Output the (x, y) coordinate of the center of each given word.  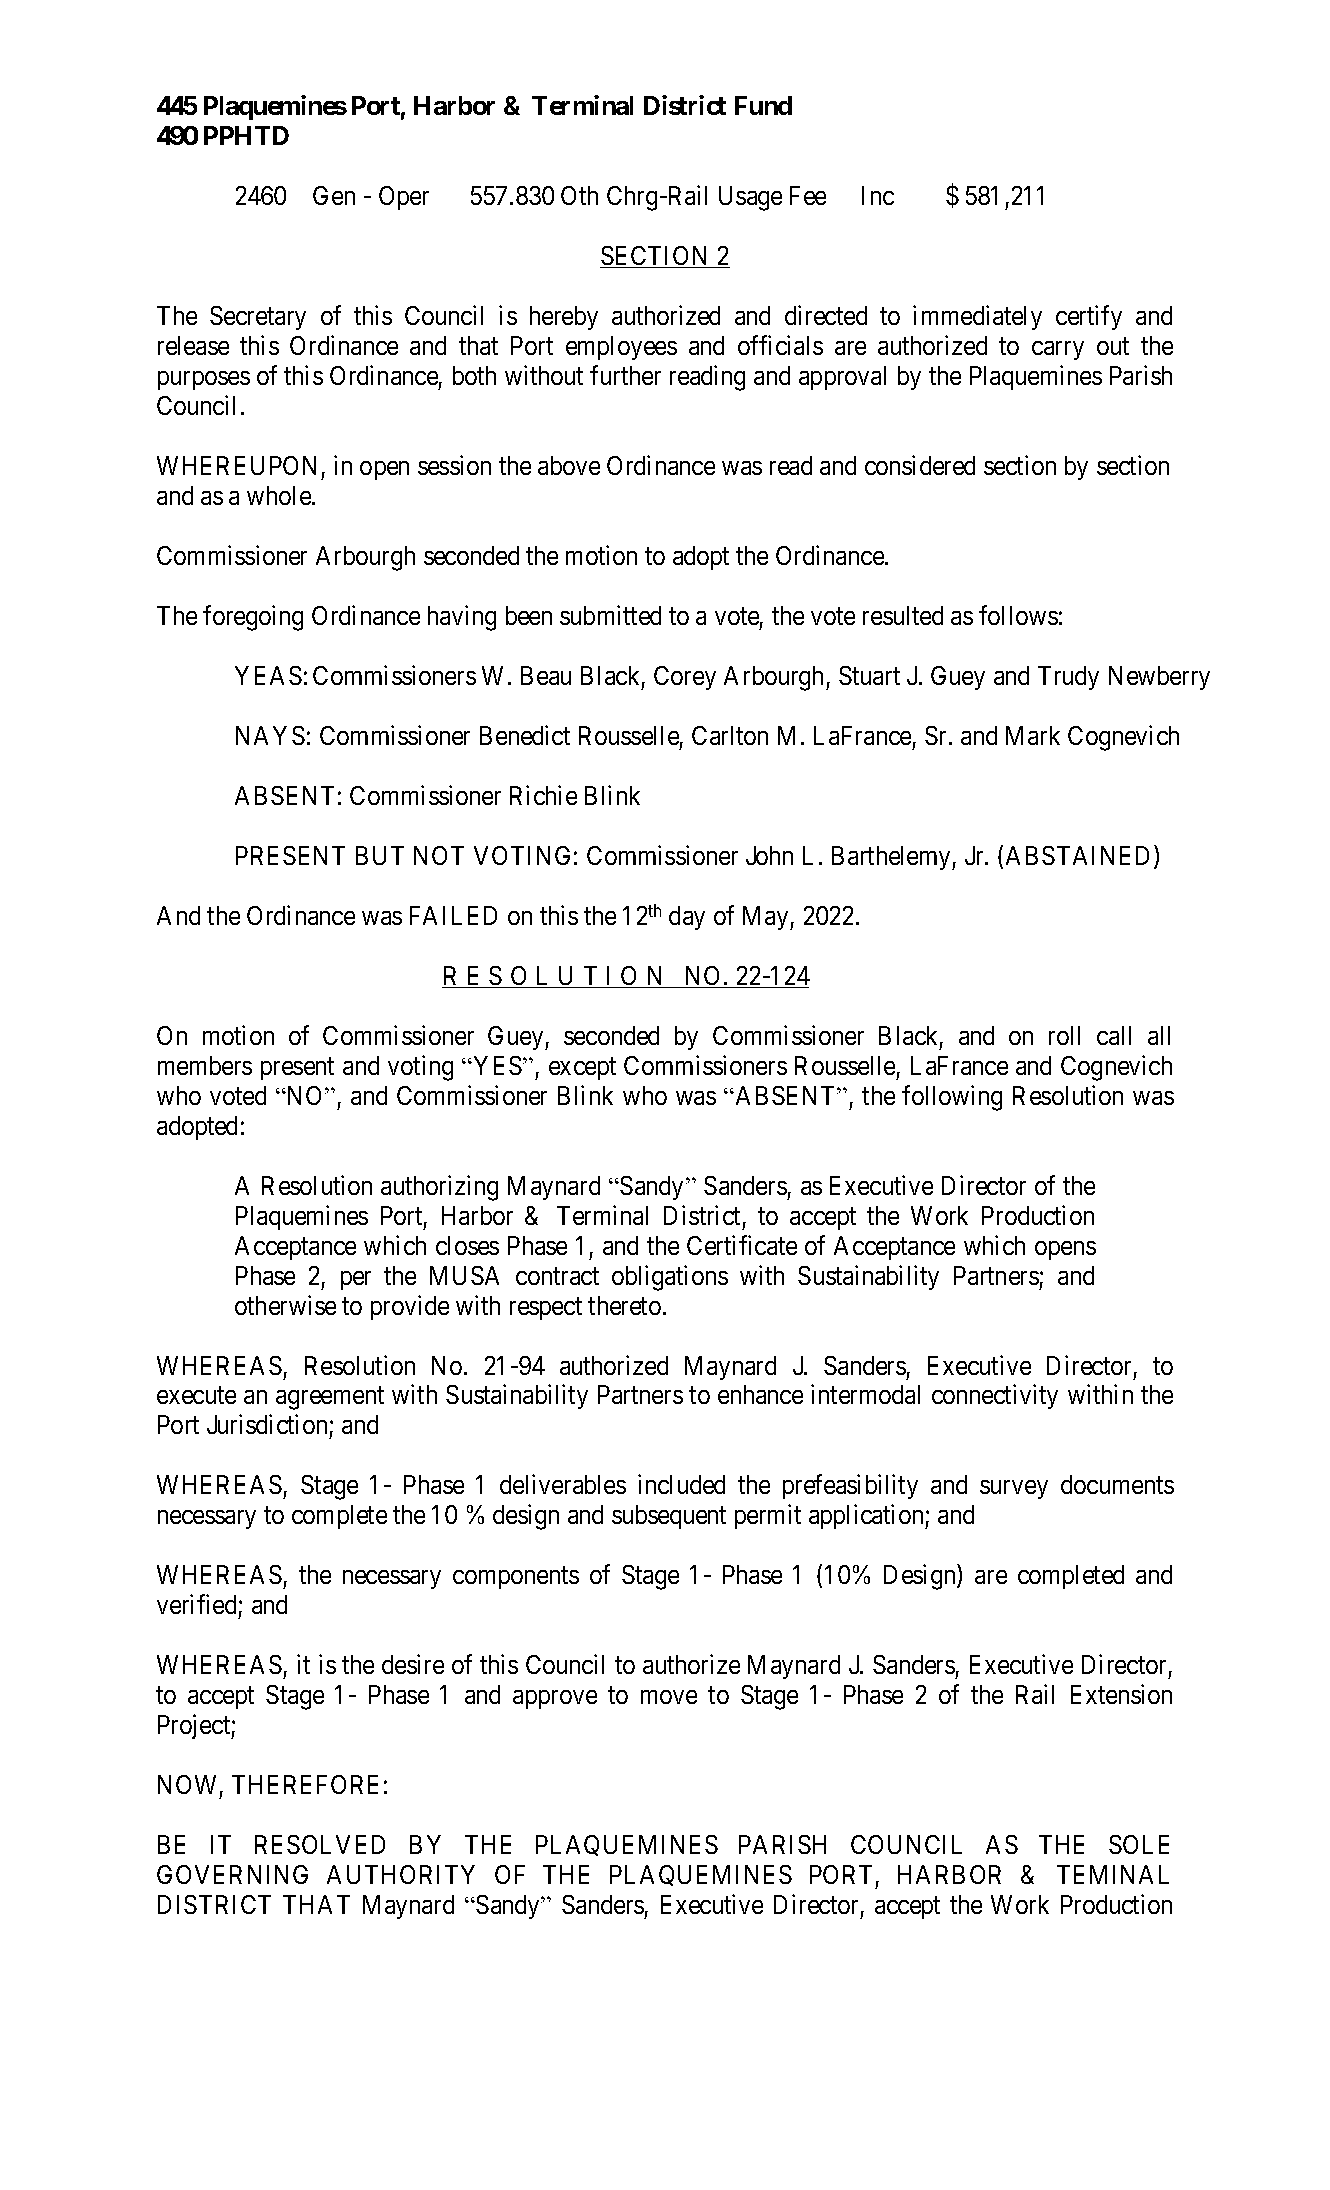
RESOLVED (320, 1844)
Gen (334, 195)
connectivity (995, 1397)
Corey (685, 678)
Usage (750, 198)
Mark (1033, 735)
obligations (670, 1278)
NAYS (270, 735)
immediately (977, 317)
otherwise (285, 1305)
